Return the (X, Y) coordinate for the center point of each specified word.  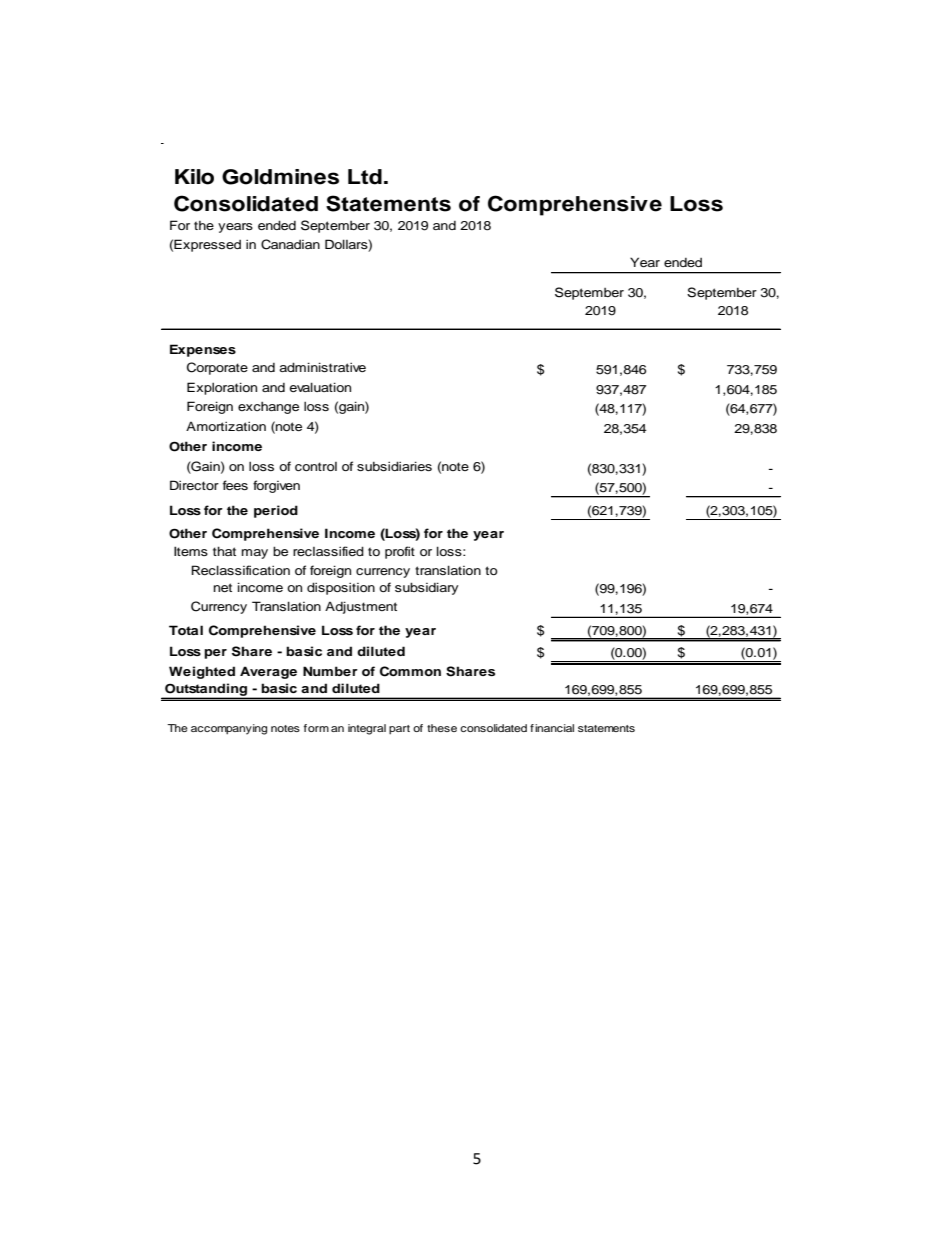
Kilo (194, 177)
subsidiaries (394, 466)
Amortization (226, 426)
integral (367, 729)
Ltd (365, 177)
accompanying (229, 729)
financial (552, 728)
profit (400, 552)
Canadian (290, 244)
